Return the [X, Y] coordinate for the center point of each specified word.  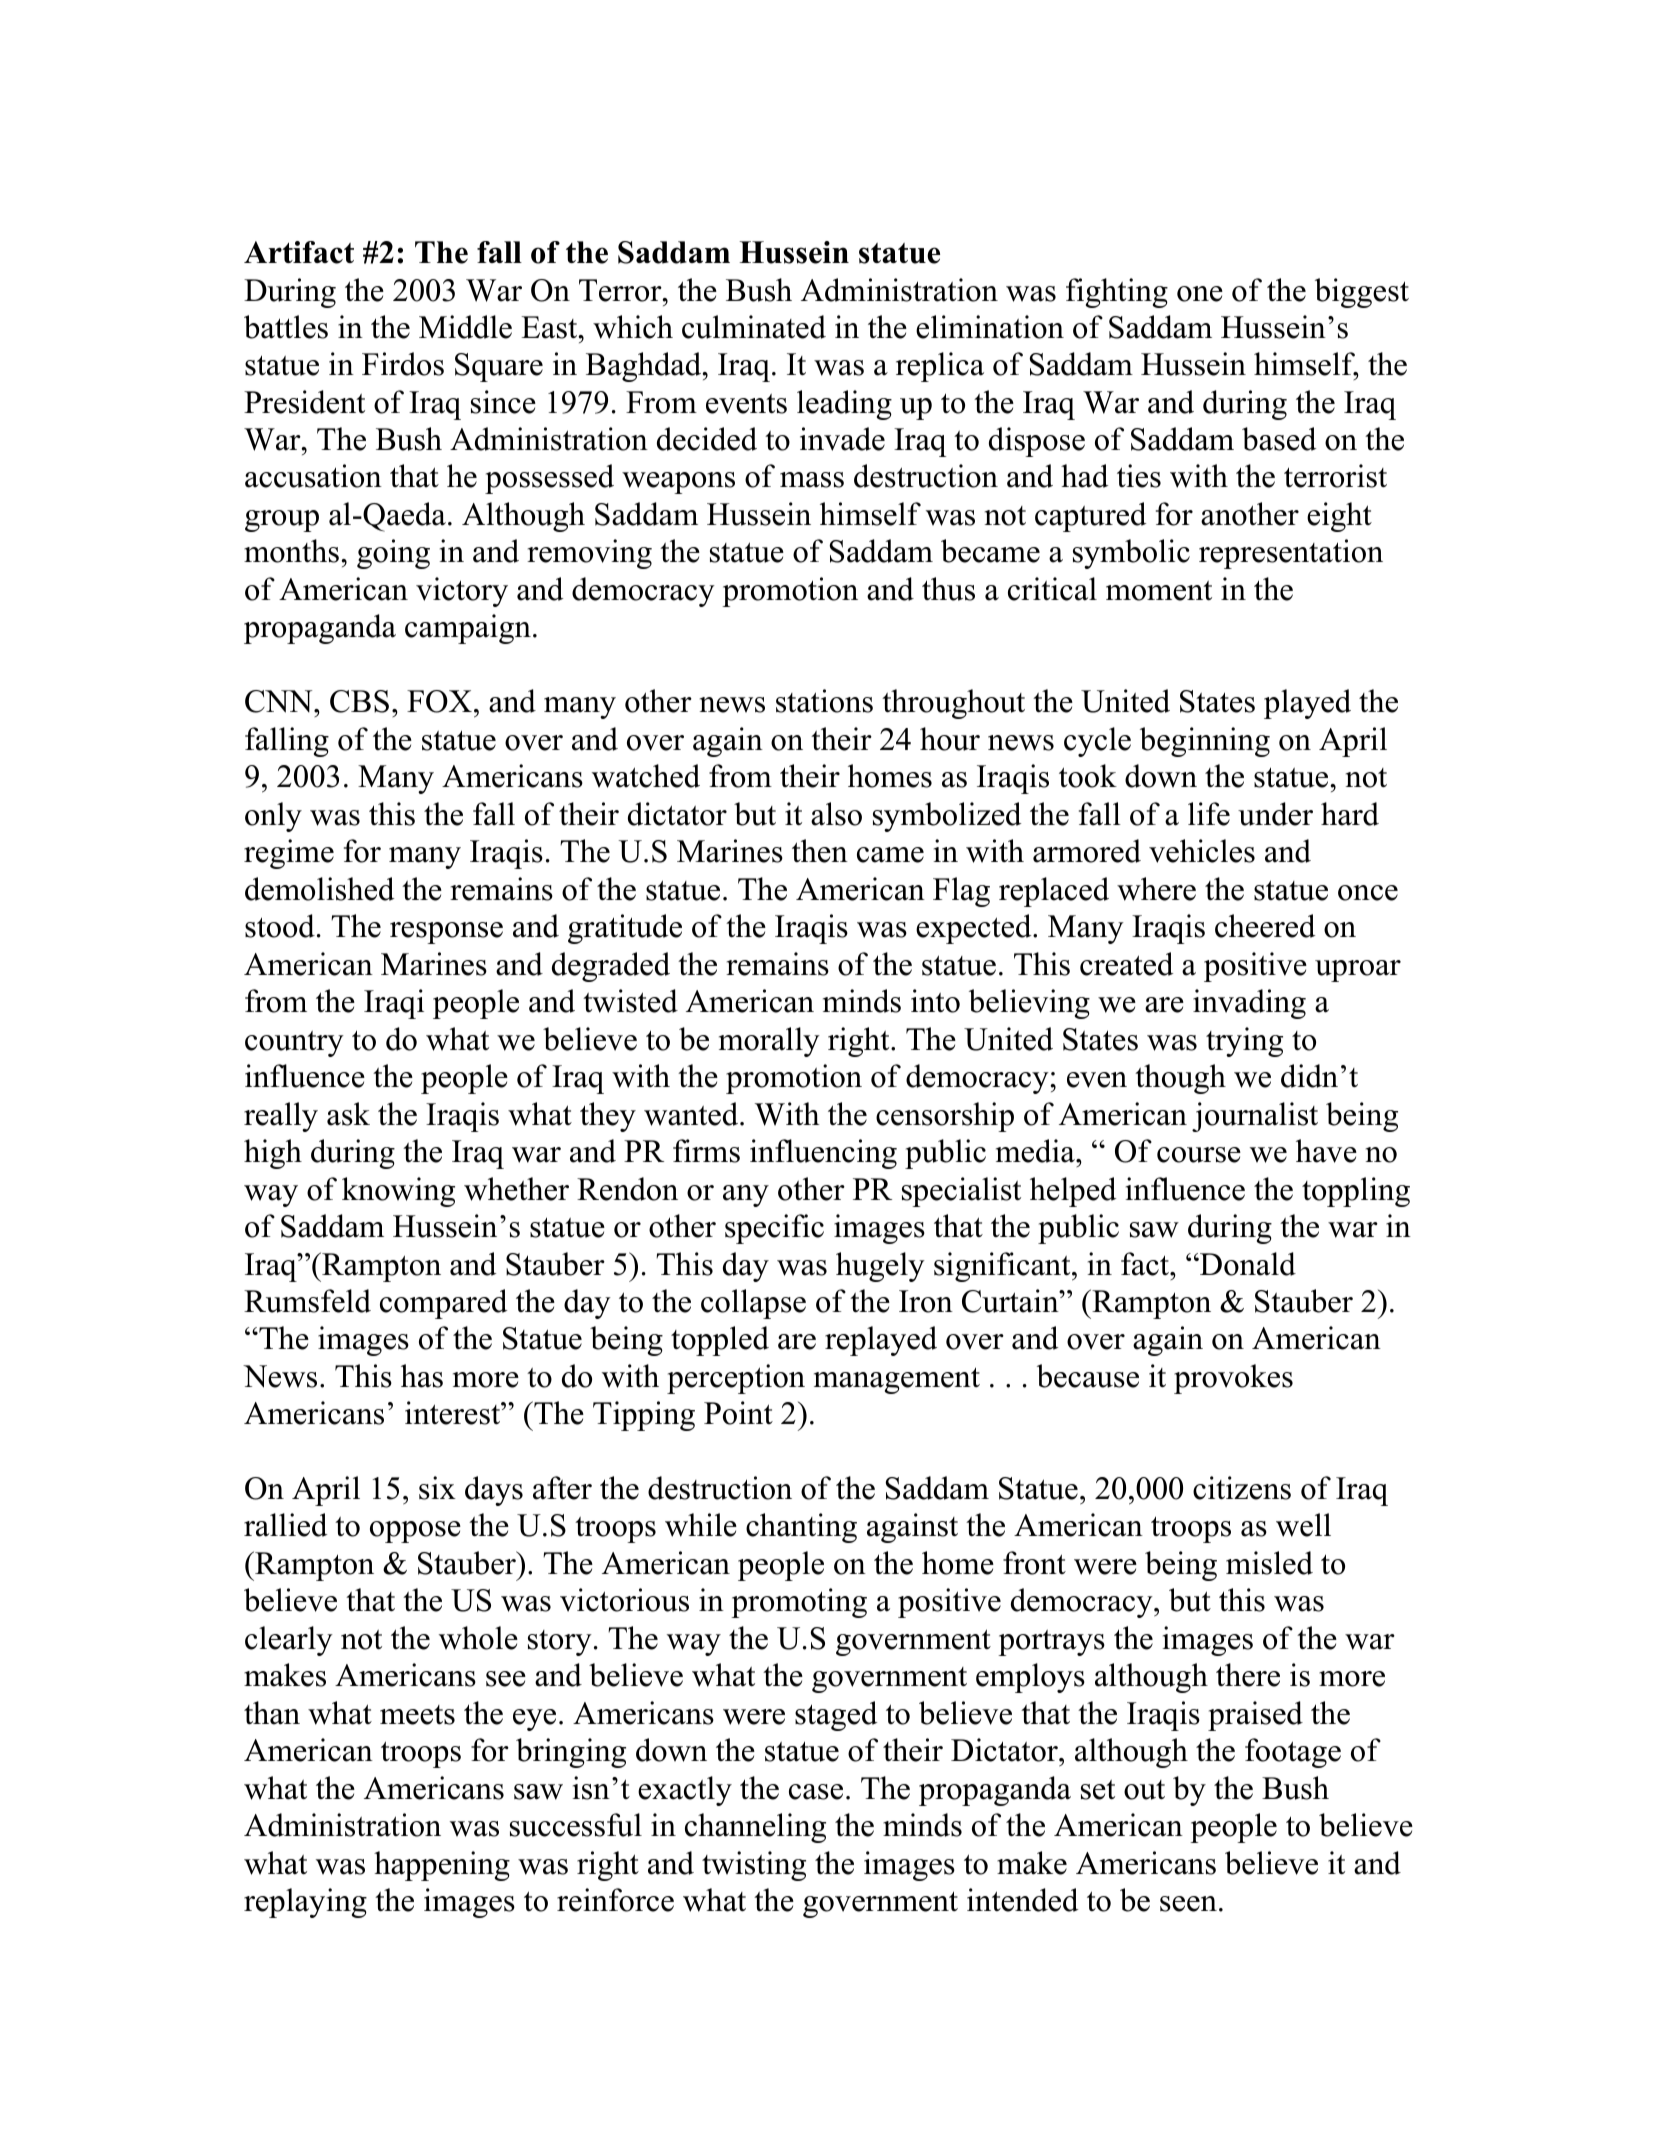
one [1200, 294]
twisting [754, 1866]
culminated [754, 327]
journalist [1255, 1117]
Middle [465, 327]
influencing [823, 1154]
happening [442, 1866]
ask [348, 1114]
